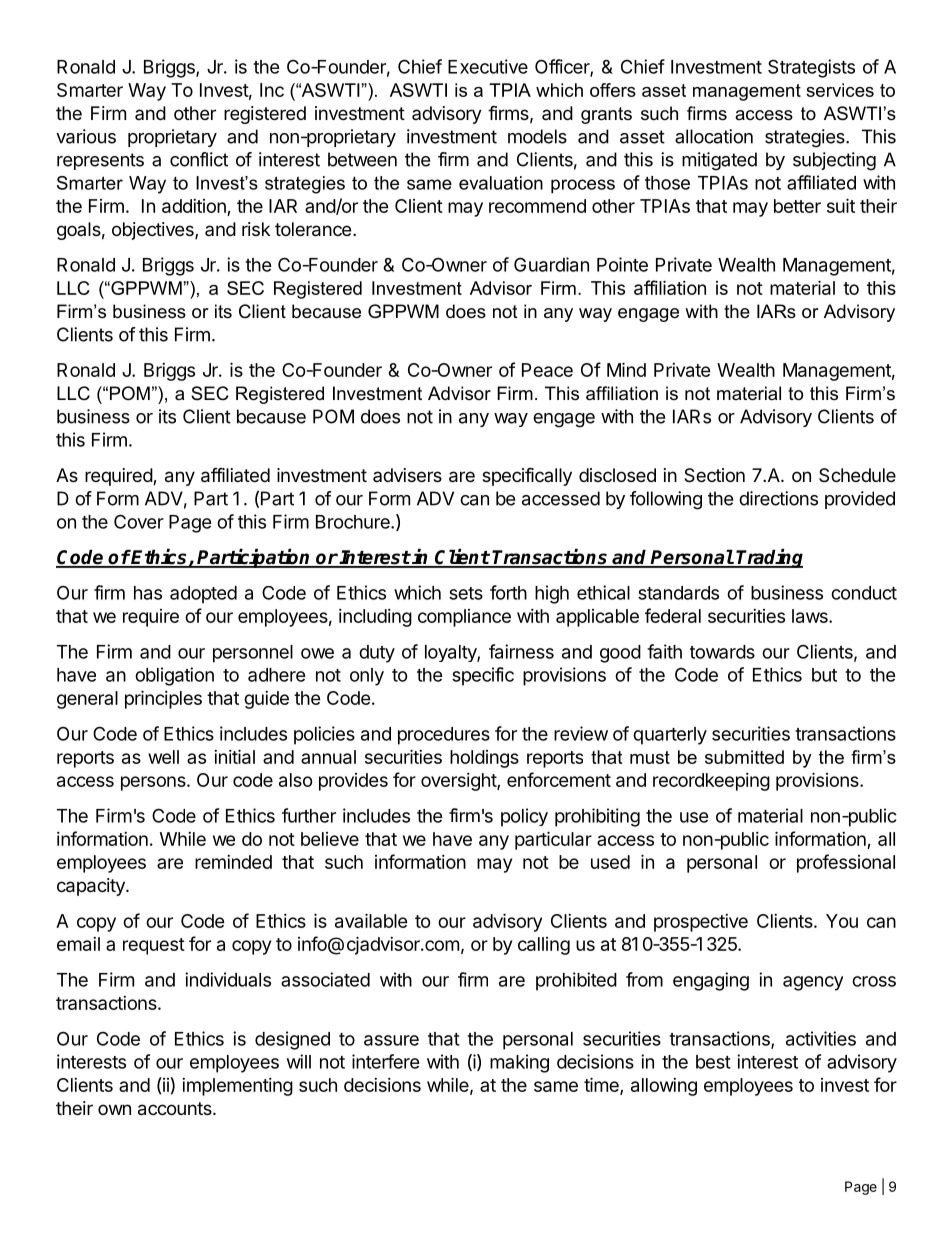  Describe the element at coordinates (524, 817) in the screenshot. I see `policy` at that location.
